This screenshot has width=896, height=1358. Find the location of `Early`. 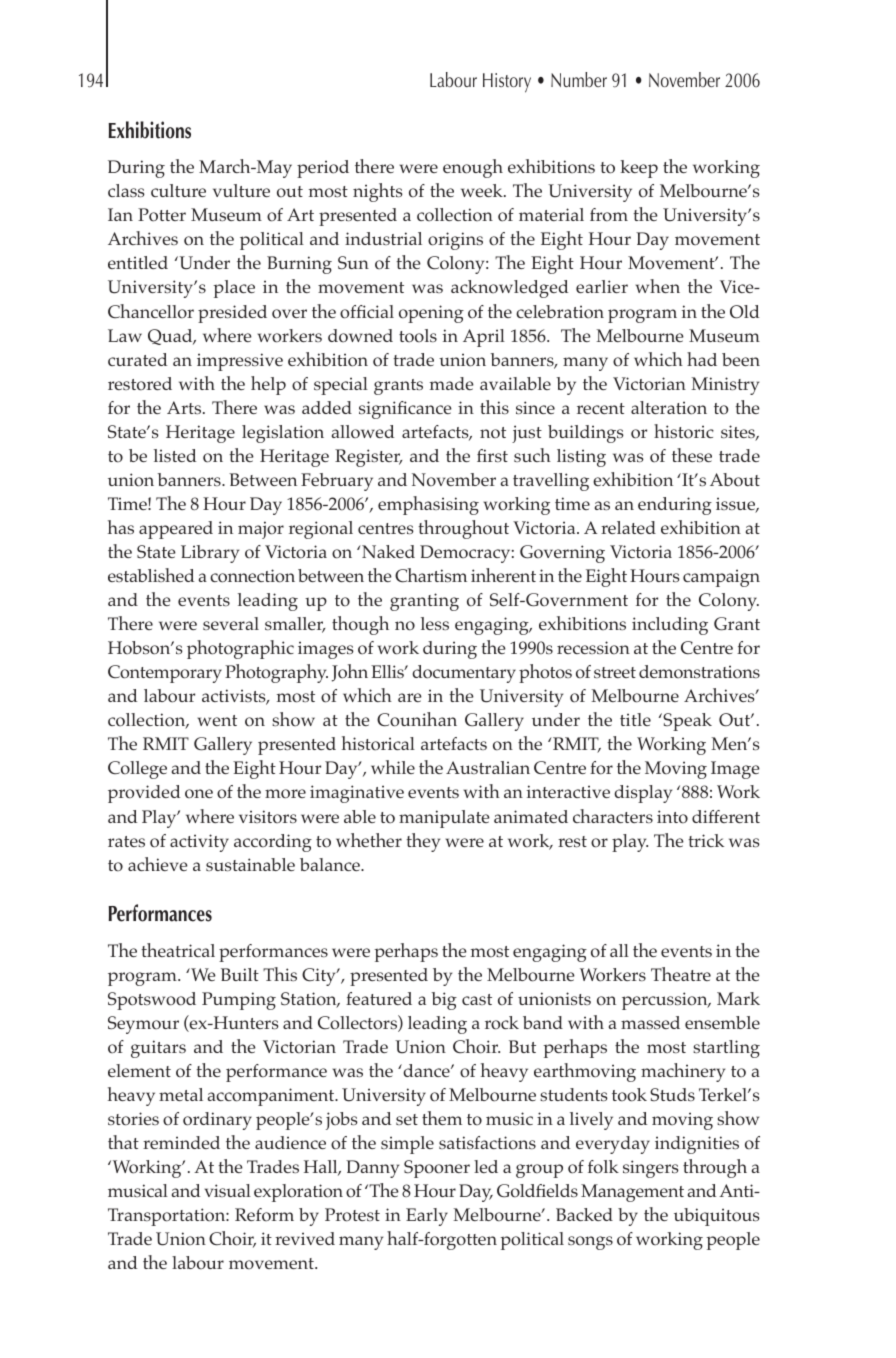

Early is located at coordinates (427, 1217).
